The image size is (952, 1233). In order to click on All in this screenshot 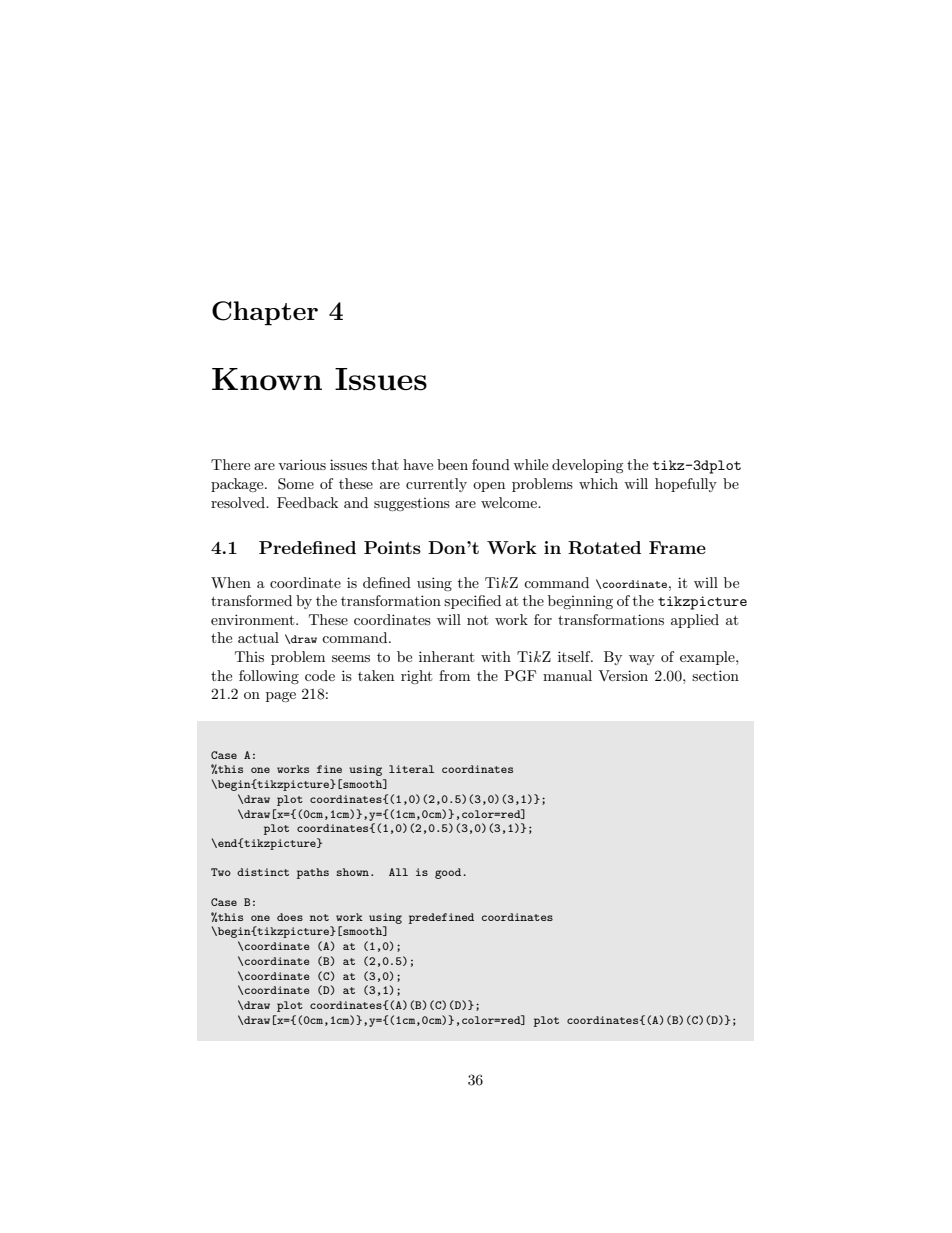, I will do `click(398, 872)`.
